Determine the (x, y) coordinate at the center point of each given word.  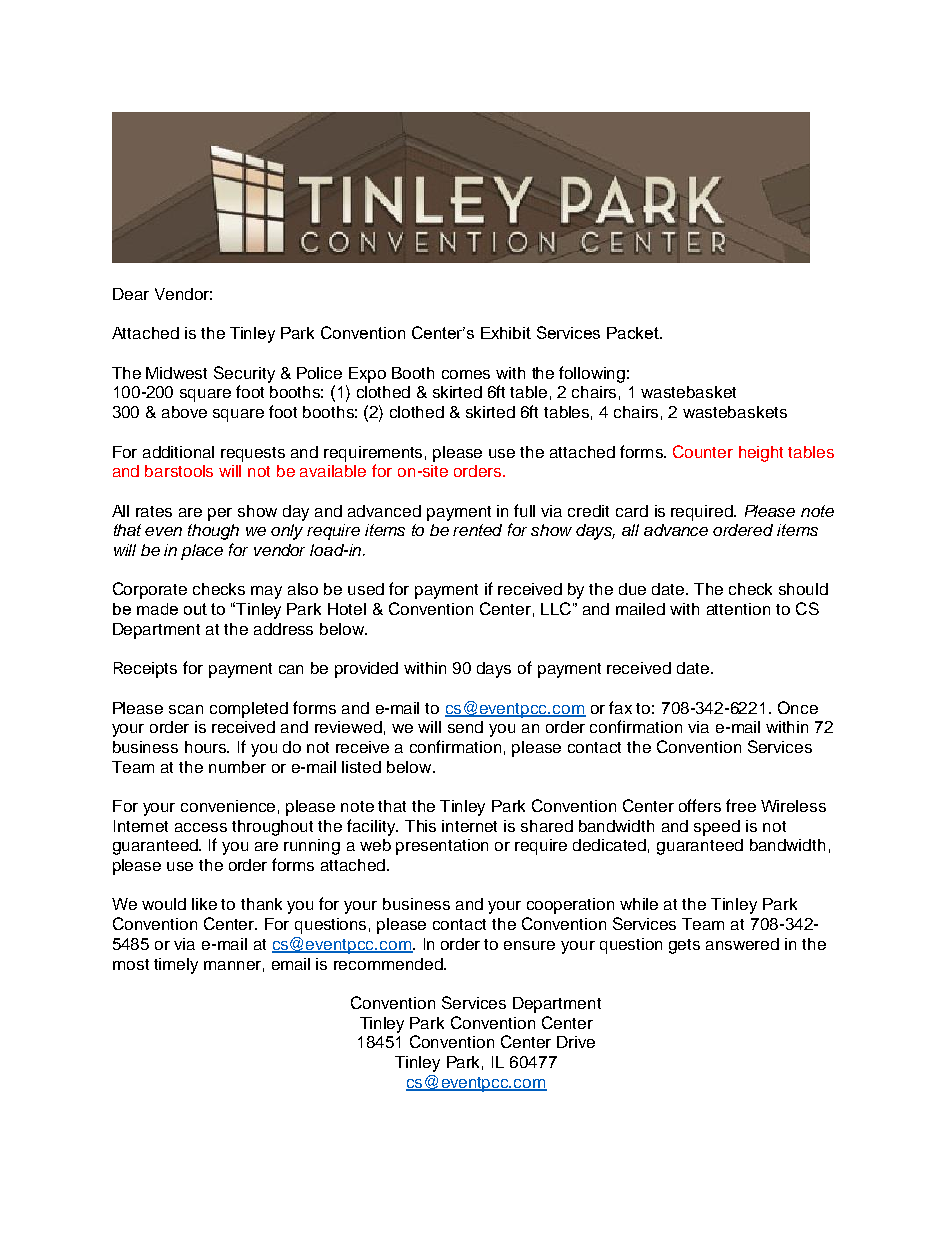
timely (176, 966)
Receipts (145, 670)
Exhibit (506, 333)
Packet (634, 333)
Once (798, 707)
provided (366, 670)
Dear (131, 294)
